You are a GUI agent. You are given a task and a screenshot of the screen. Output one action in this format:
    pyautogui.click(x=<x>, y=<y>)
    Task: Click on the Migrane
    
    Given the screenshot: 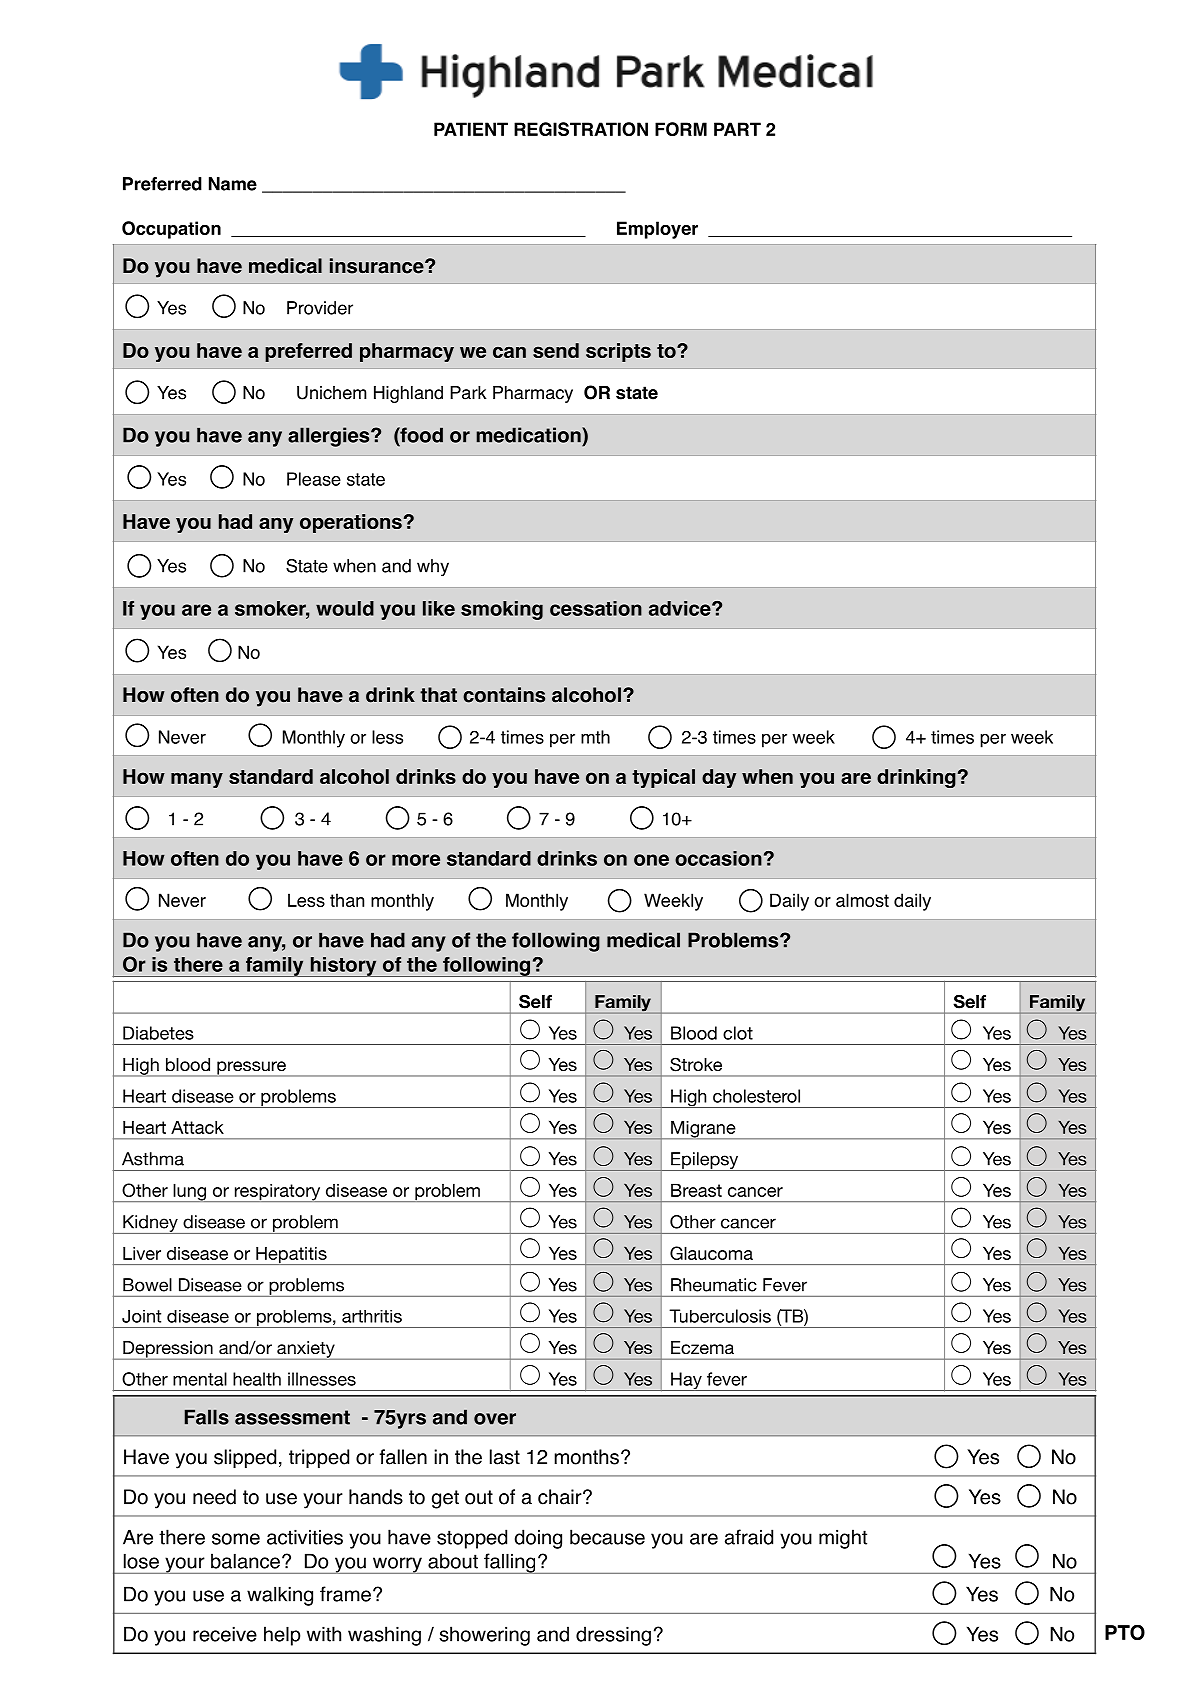 What is the action you would take?
    pyautogui.click(x=703, y=1130)
